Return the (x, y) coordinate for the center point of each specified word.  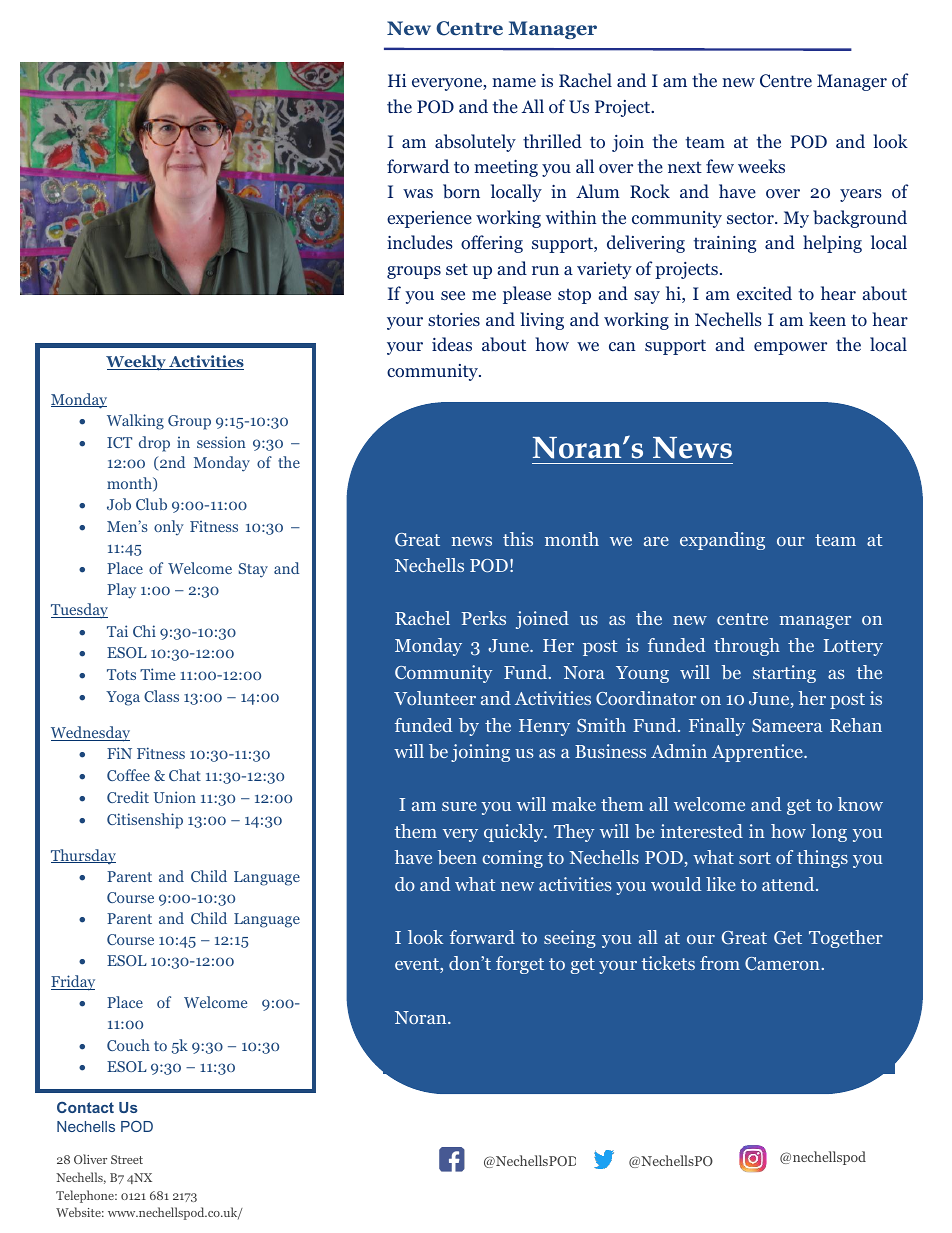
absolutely (475, 143)
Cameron (783, 963)
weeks (761, 166)
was (418, 193)
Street (127, 1159)
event (418, 965)
